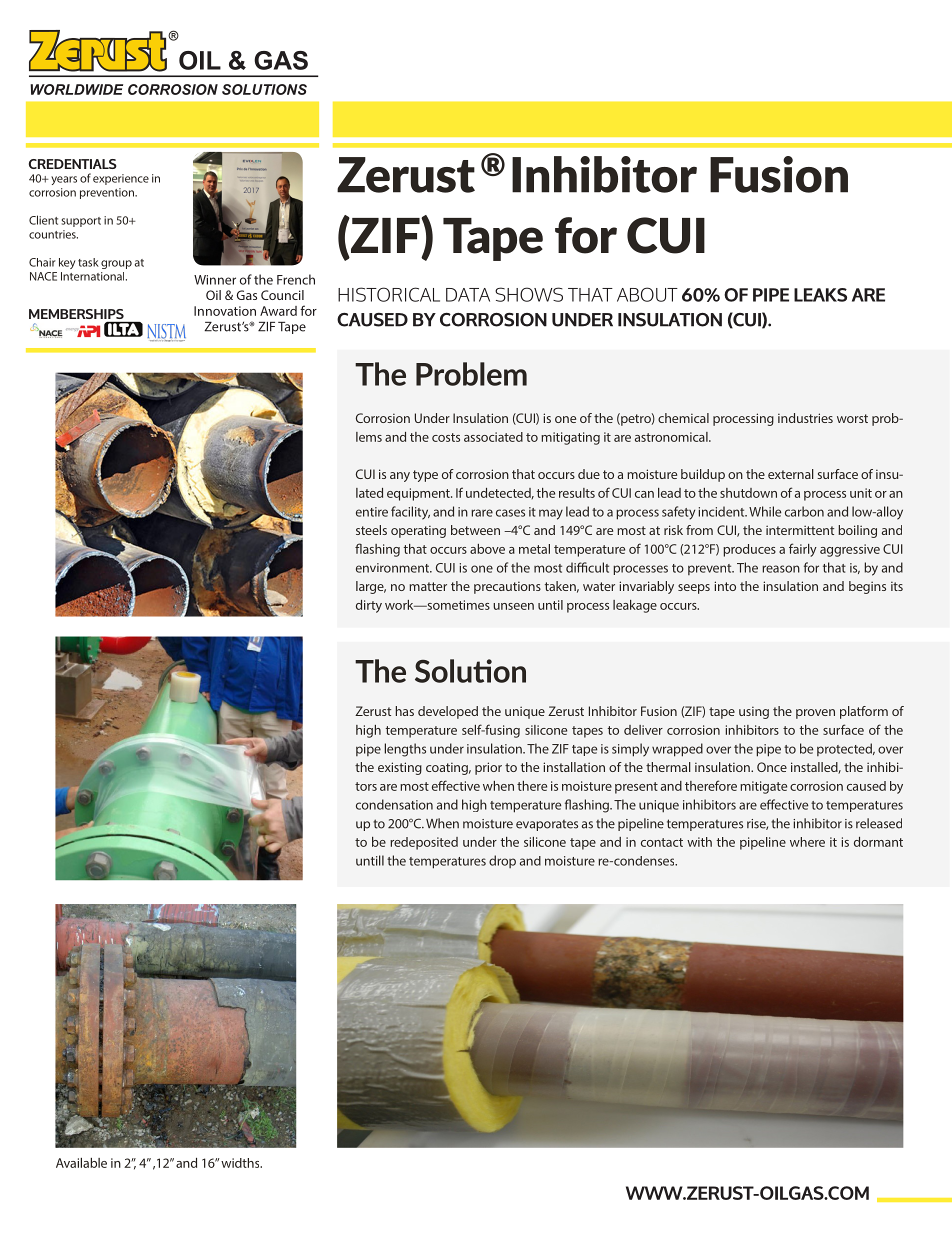 The image size is (952, 1233). What do you see at coordinates (394, 804) in the screenshot?
I see `condensation` at bounding box center [394, 804].
